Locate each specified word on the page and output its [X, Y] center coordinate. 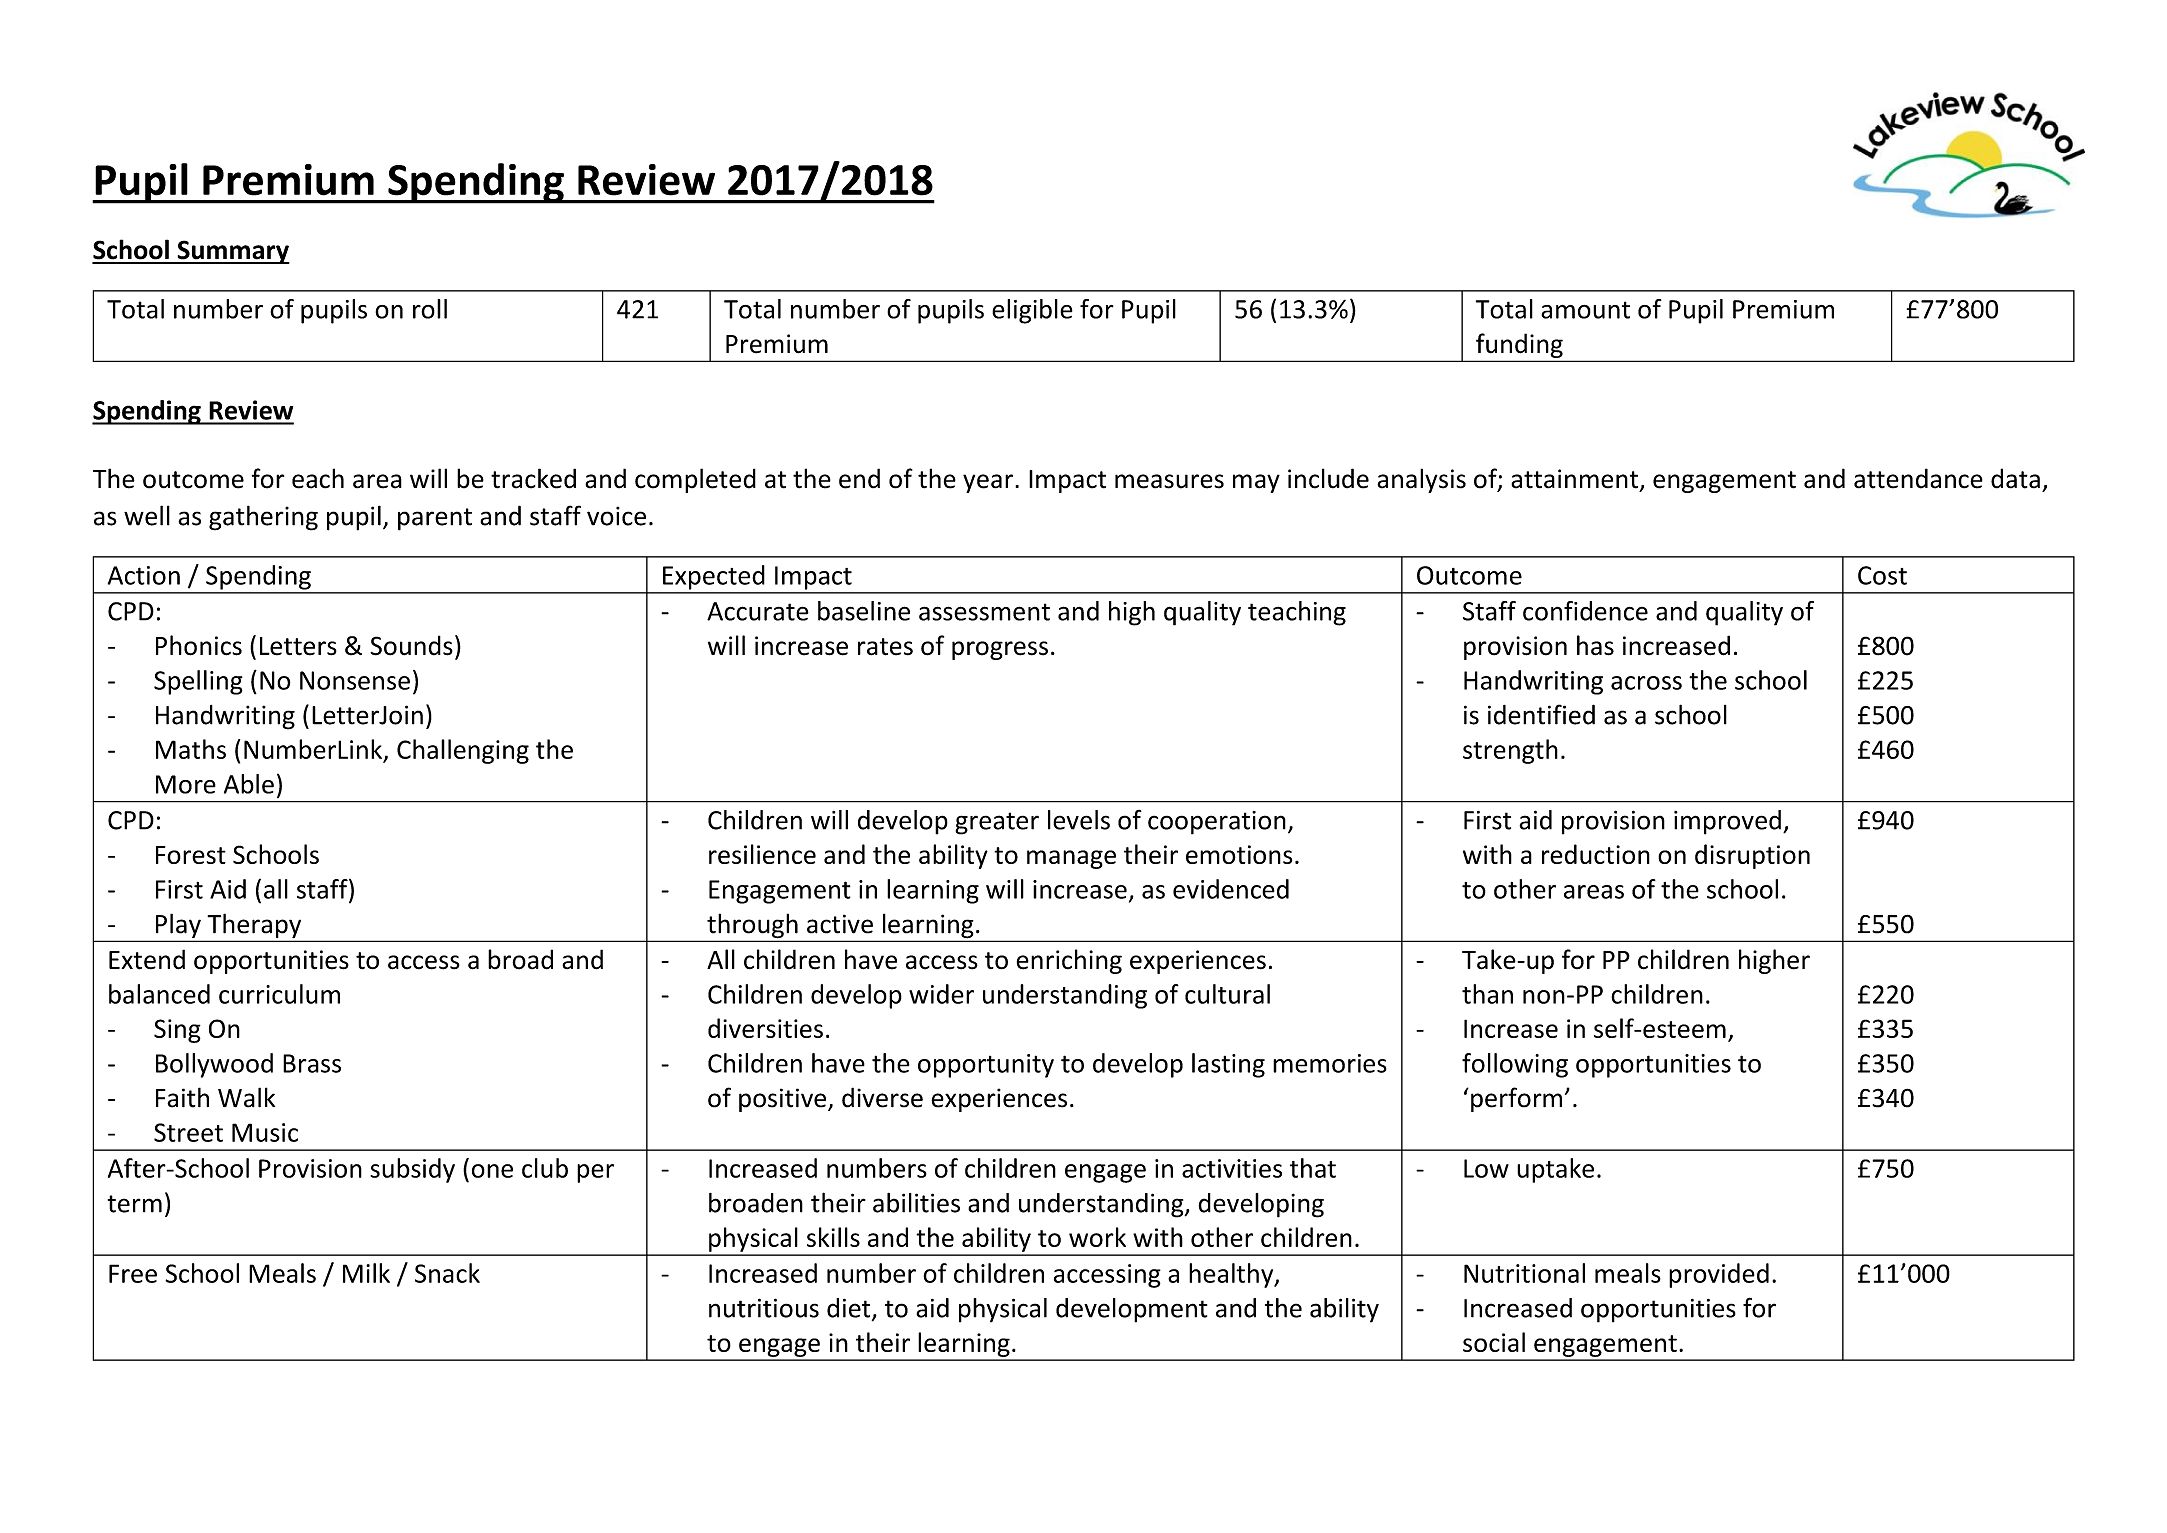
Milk [366, 1273]
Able [249, 784]
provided [1719, 1275]
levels [1079, 820]
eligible [1032, 311]
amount [1585, 310]
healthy [1232, 1275]
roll [430, 309]
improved [1727, 822]
